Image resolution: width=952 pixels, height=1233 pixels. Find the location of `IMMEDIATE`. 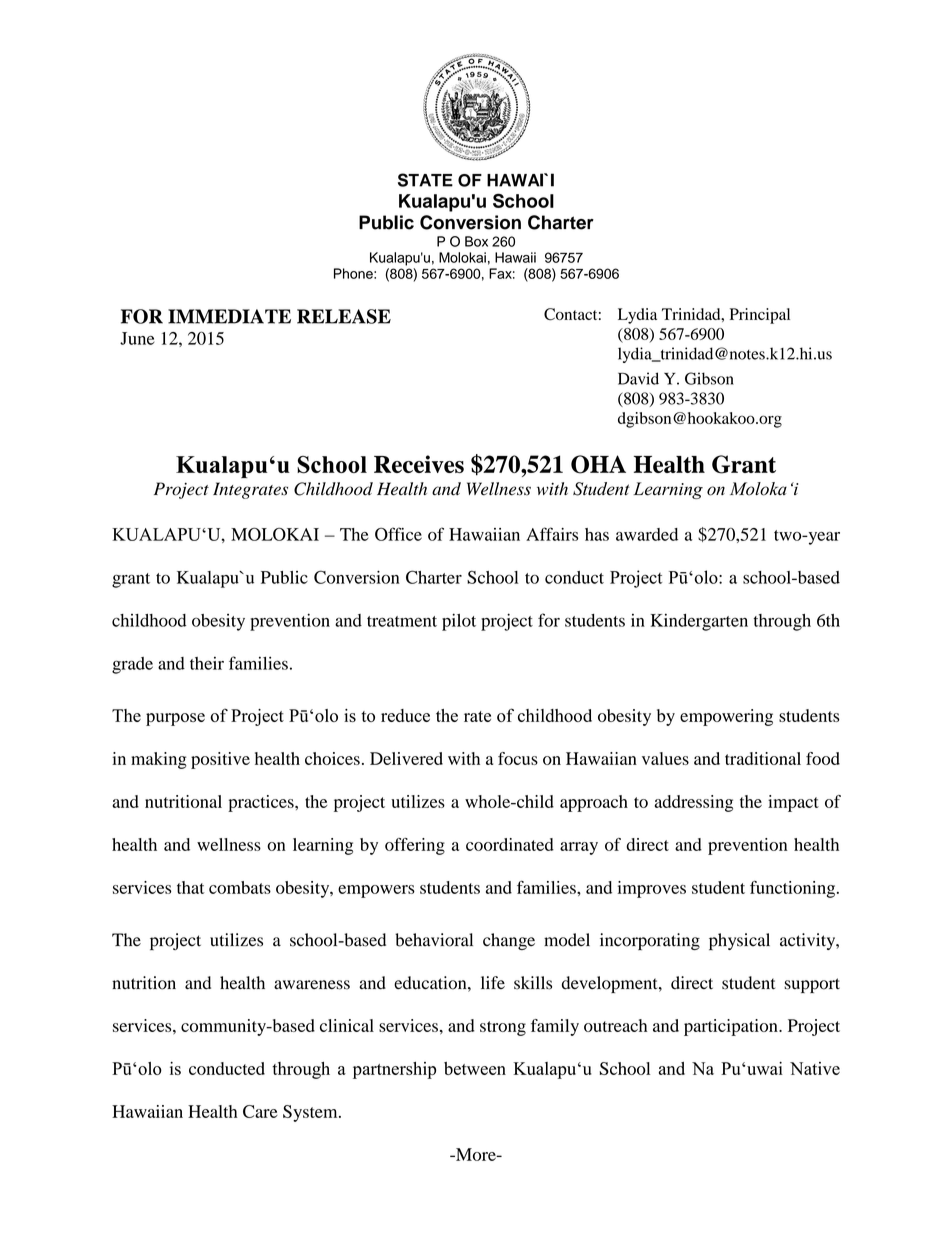

IMMEDIATE is located at coordinates (229, 316).
